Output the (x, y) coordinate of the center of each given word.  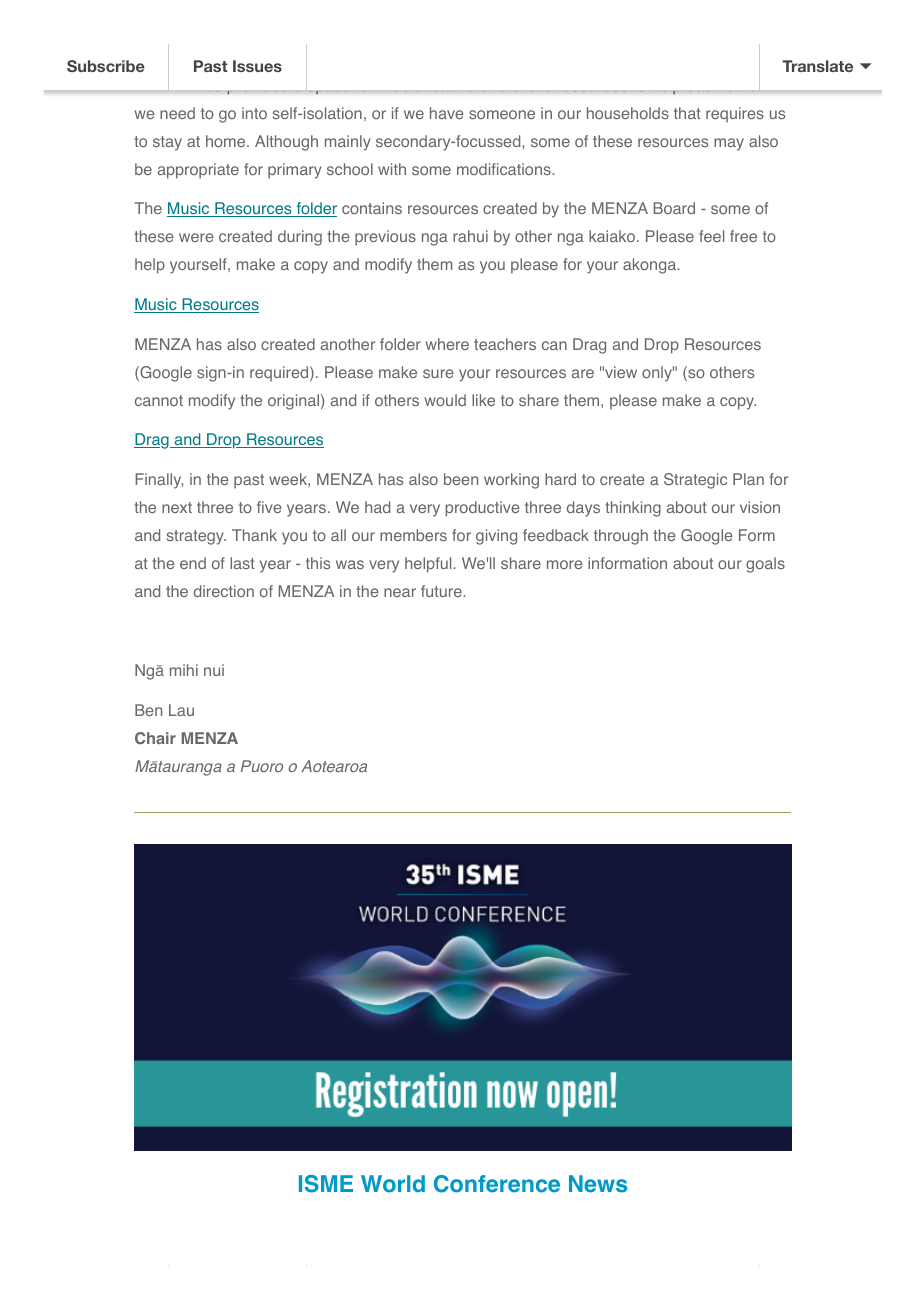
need (177, 113)
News (598, 1184)
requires (735, 114)
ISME (326, 1184)
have (447, 113)
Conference (497, 1184)
